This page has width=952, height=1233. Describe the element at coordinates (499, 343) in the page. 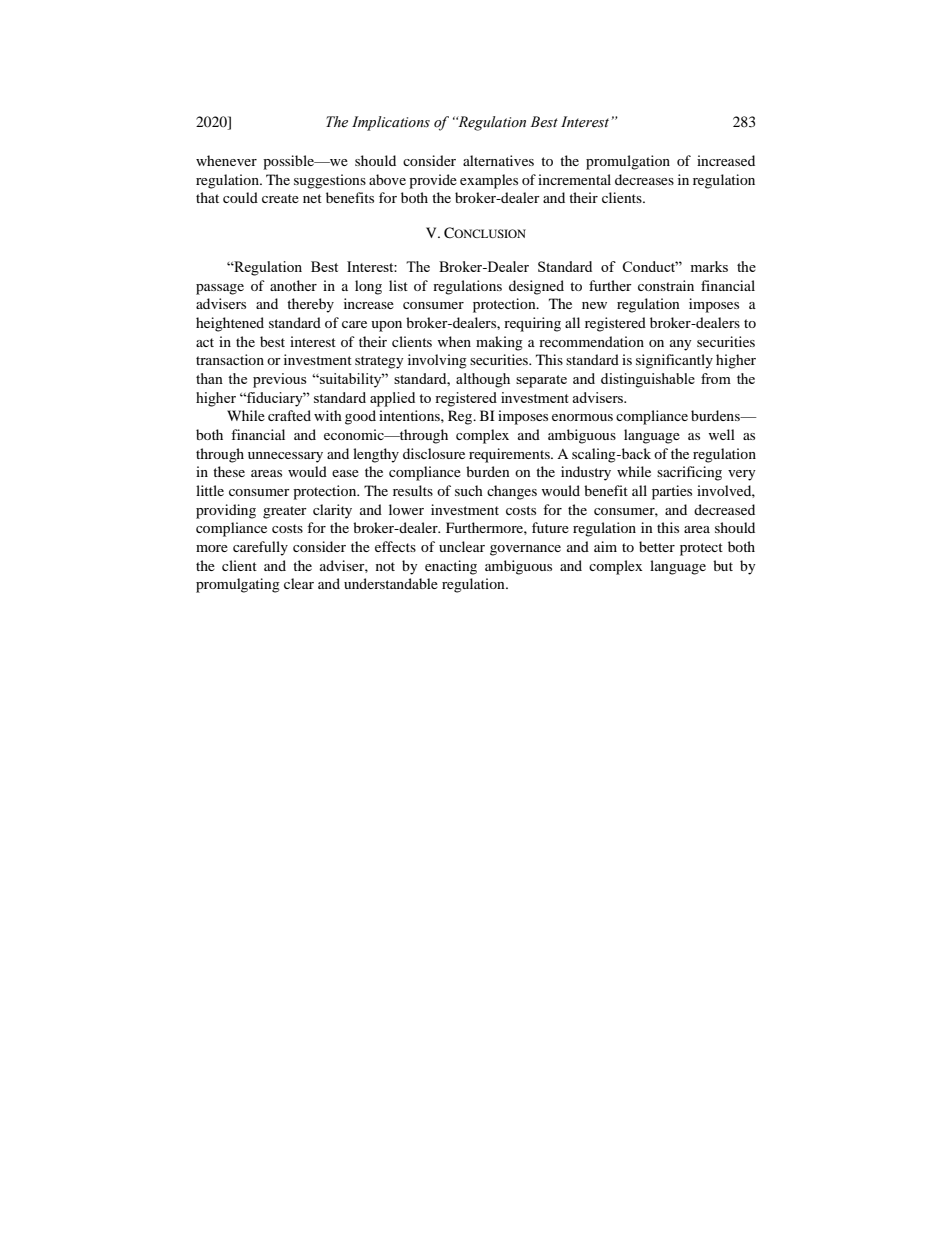

I see `making` at that location.
